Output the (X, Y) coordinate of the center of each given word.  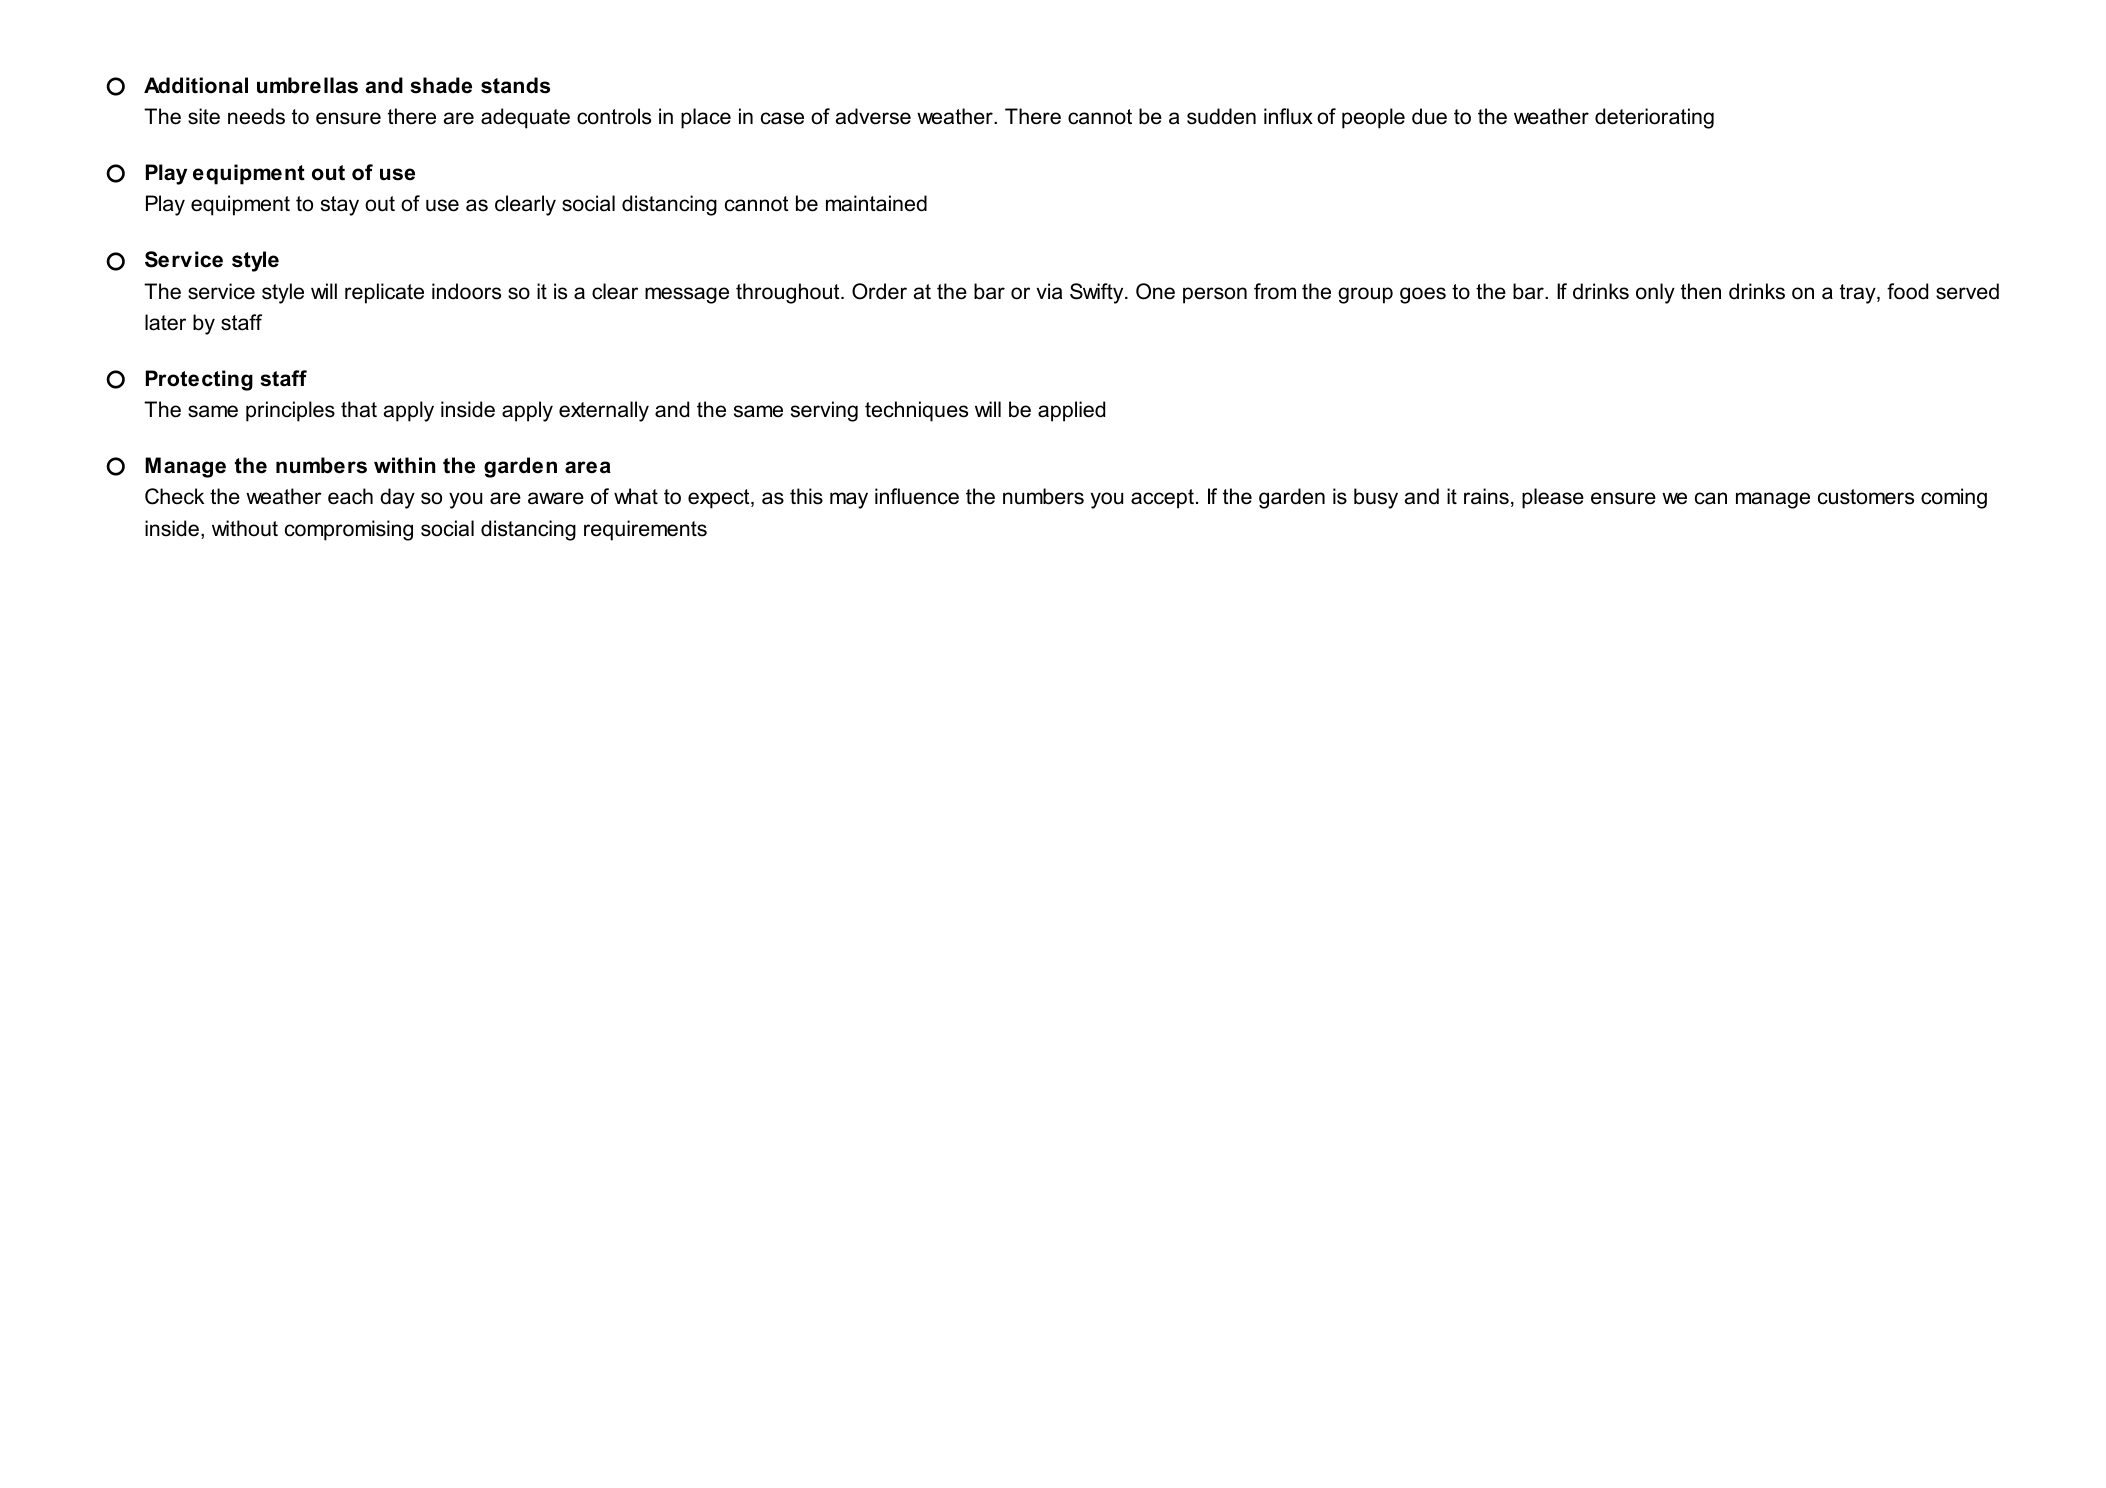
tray (1859, 294)
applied (1071, 411)
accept (1162, 499)
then (1701, 291)
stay (340, 206)
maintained (876, 203)
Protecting (199, 380)
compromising (349, 530)
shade (441, 85)
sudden (1221, 116)
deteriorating (1654, 118)
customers (1866, 497)
